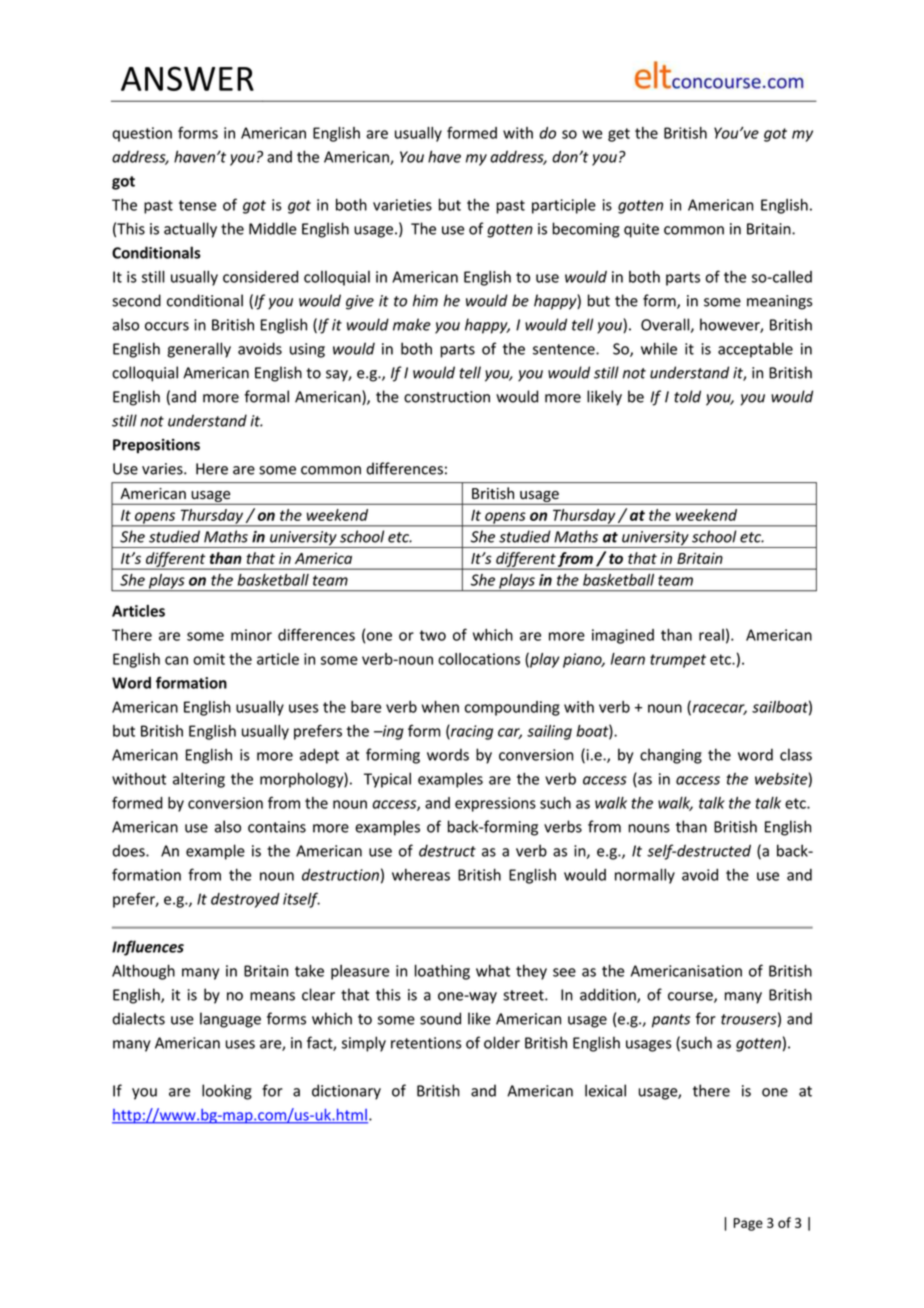 This page has height=1308, width=924. What do you see at coordinates (495, 804) in the page?
I see `expressions` at bounding box center [495, 804].
